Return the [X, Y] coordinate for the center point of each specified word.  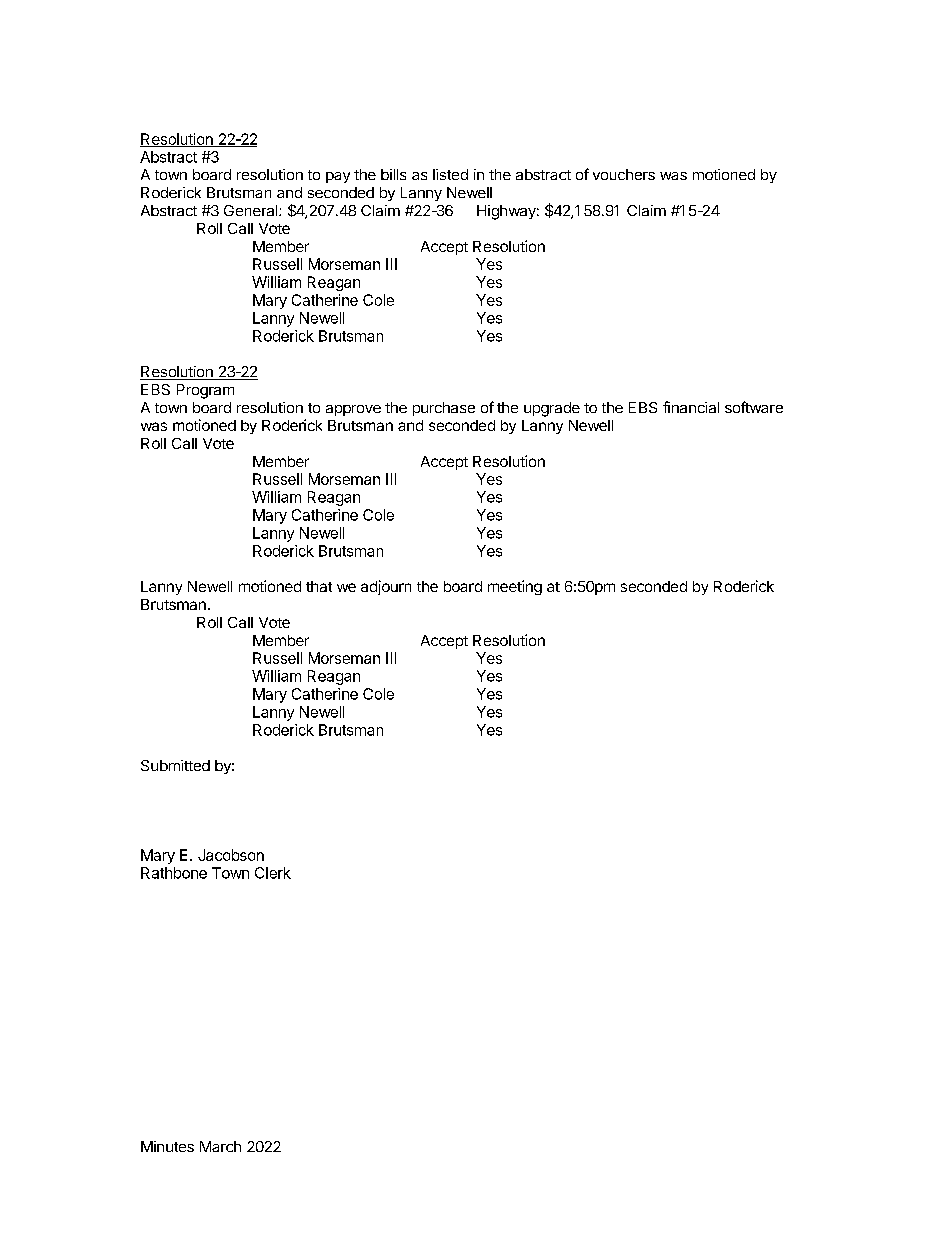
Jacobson [231, 855]
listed [450, 174]
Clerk [273, 873]
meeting [515, 587]
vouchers [624, 174]
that [319, 586]
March [220, 1146]
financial [691, 407]
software [754, 407]
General [252, 210]
